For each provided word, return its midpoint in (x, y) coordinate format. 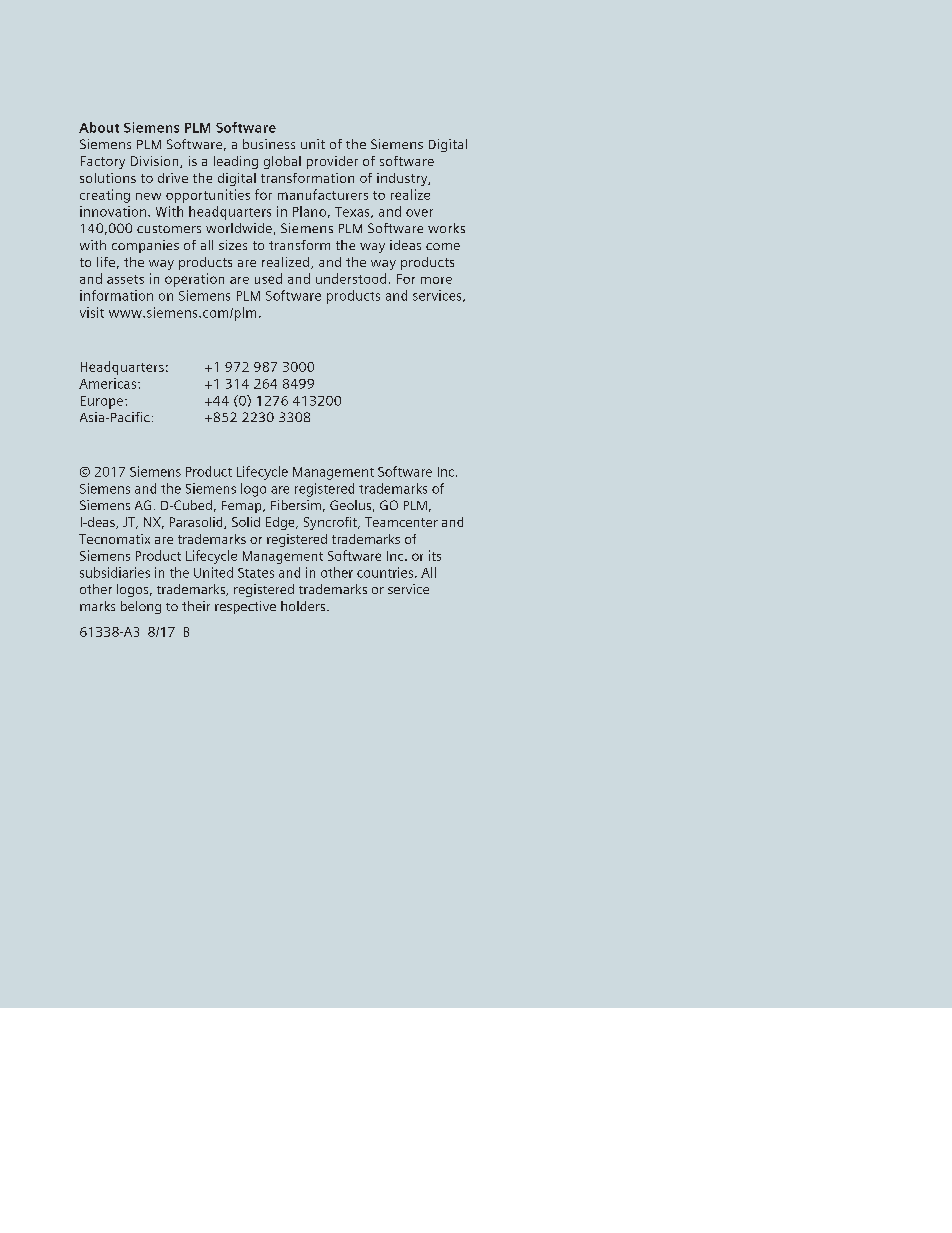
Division (156, 162)
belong (141, 607)
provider (332, 162)
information (116, 295)
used (268, 278)
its (435, 555)
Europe (103, 402)
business (269, 144)
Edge (281, 523)
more (436, 280)
